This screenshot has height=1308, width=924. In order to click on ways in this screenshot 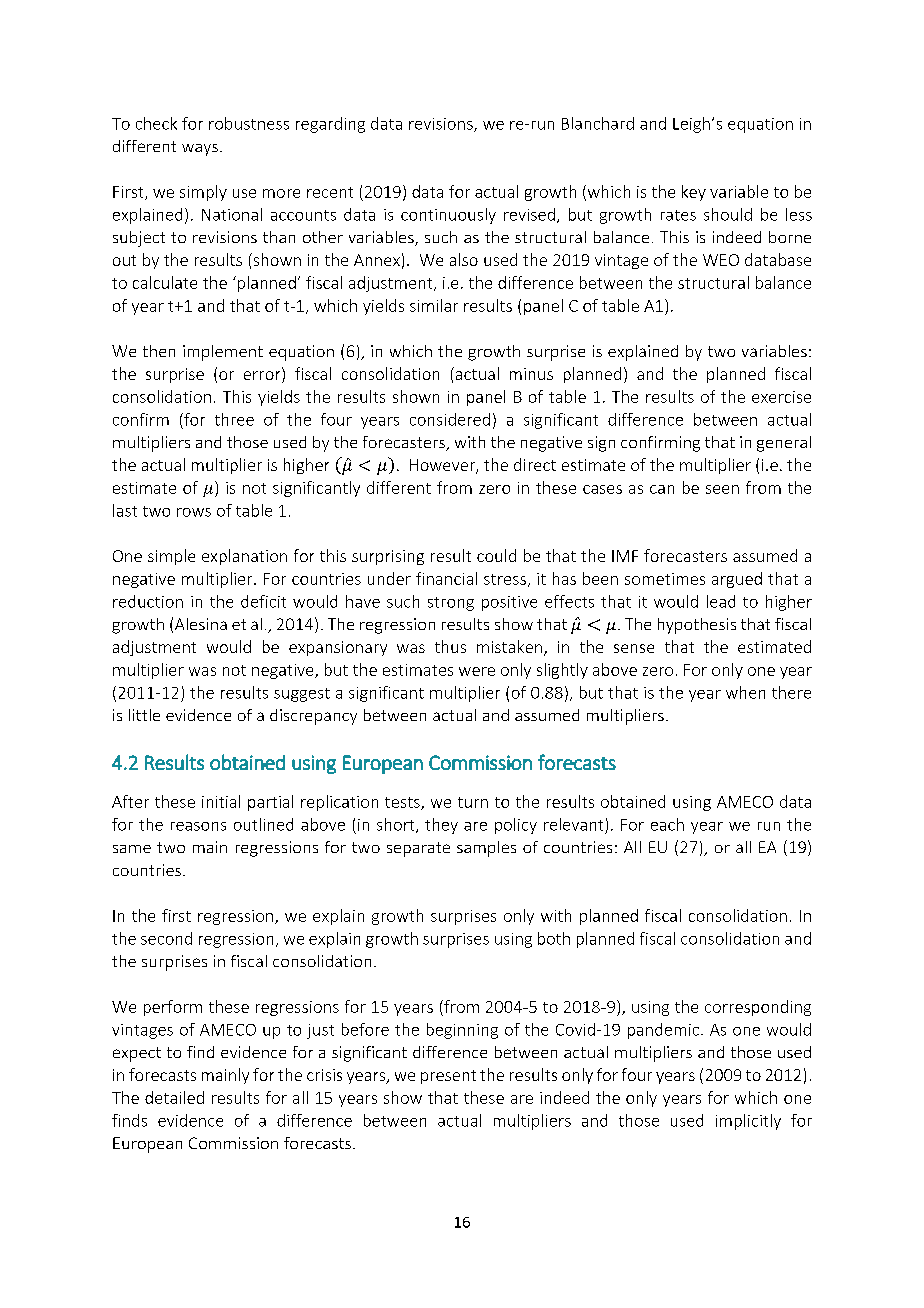, I will do `click(200, 150)`.
